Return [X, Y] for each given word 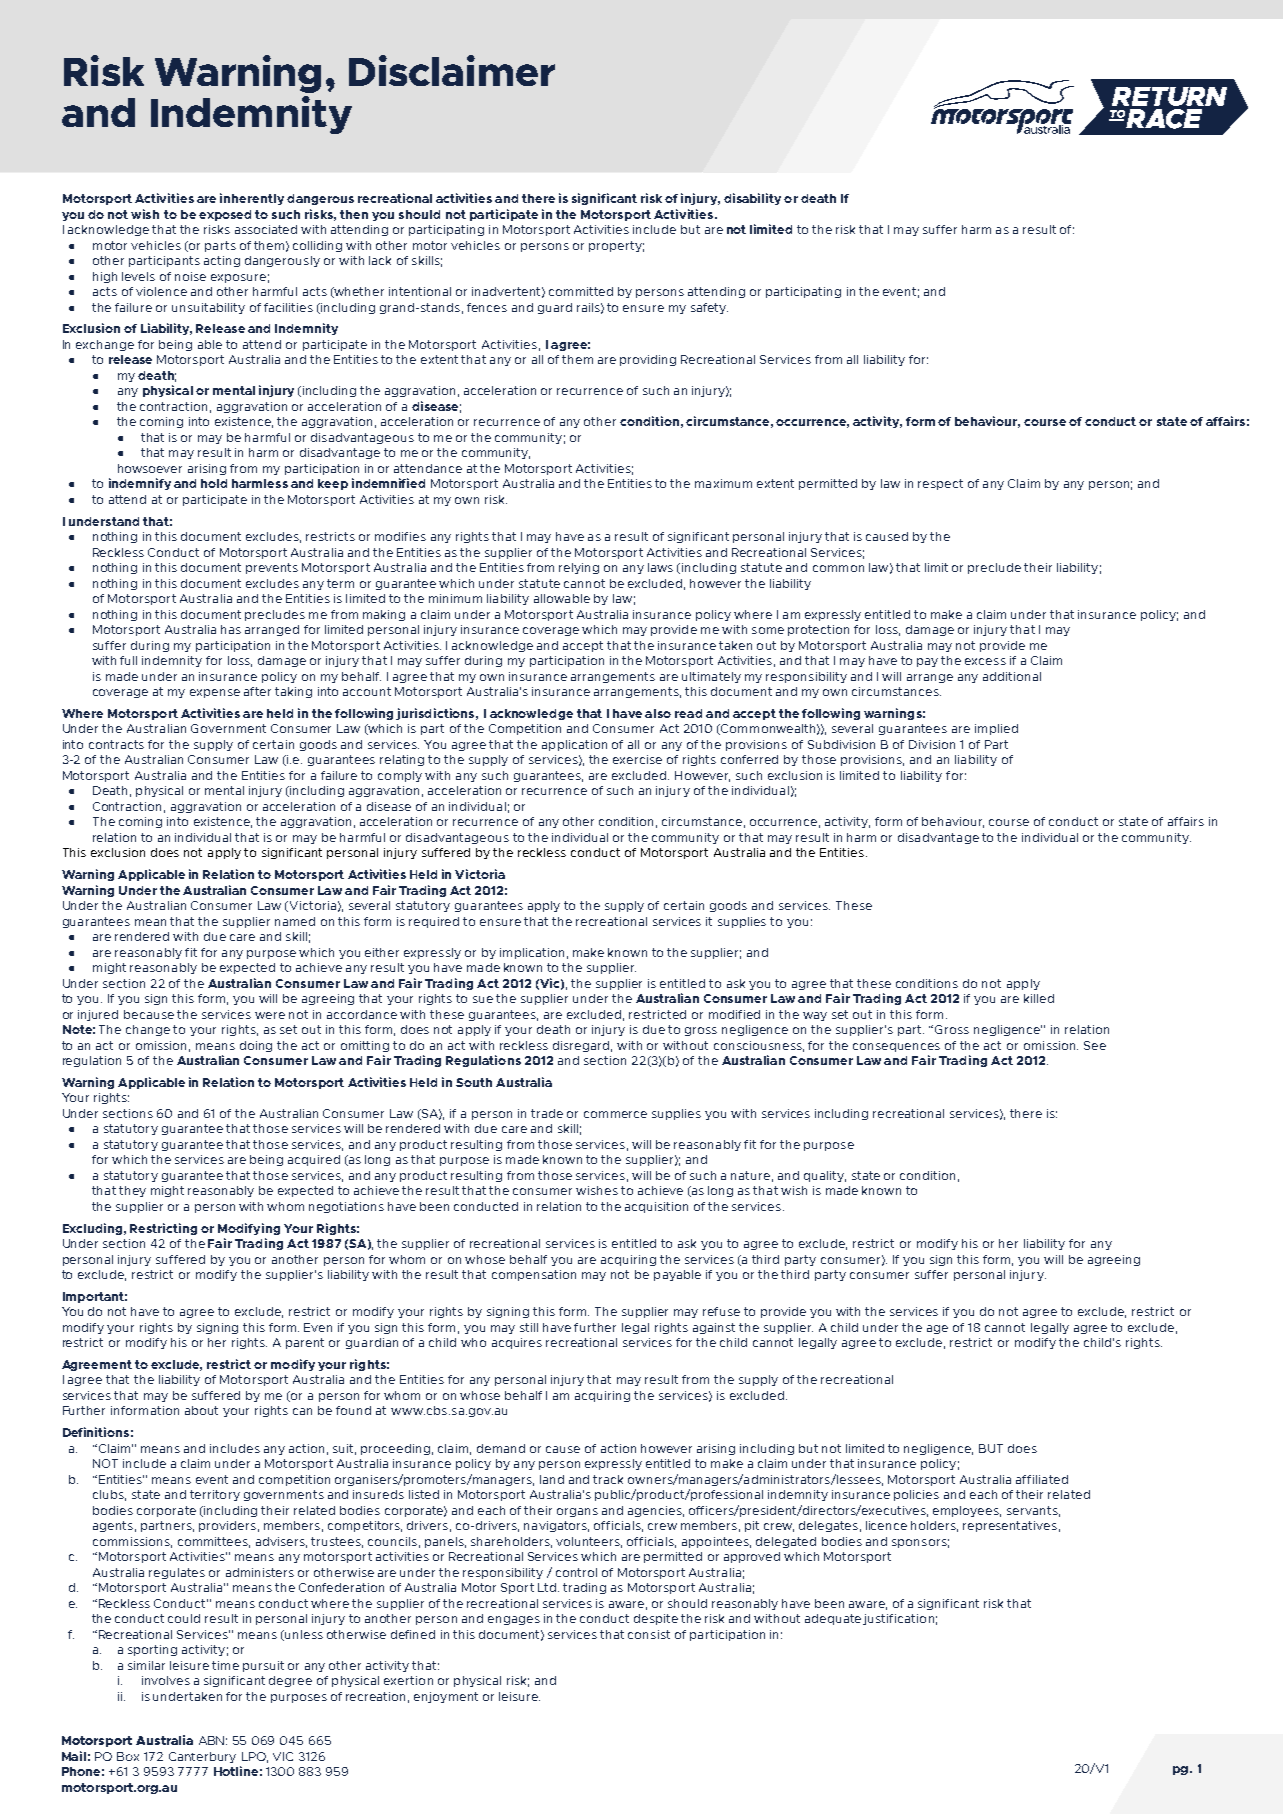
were [270, 1015]
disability [752, 199]
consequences [896, 1047]
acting [222, 261]
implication [532, 953]
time [225, 1665]
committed [581, 291]
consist [649, 1634]
